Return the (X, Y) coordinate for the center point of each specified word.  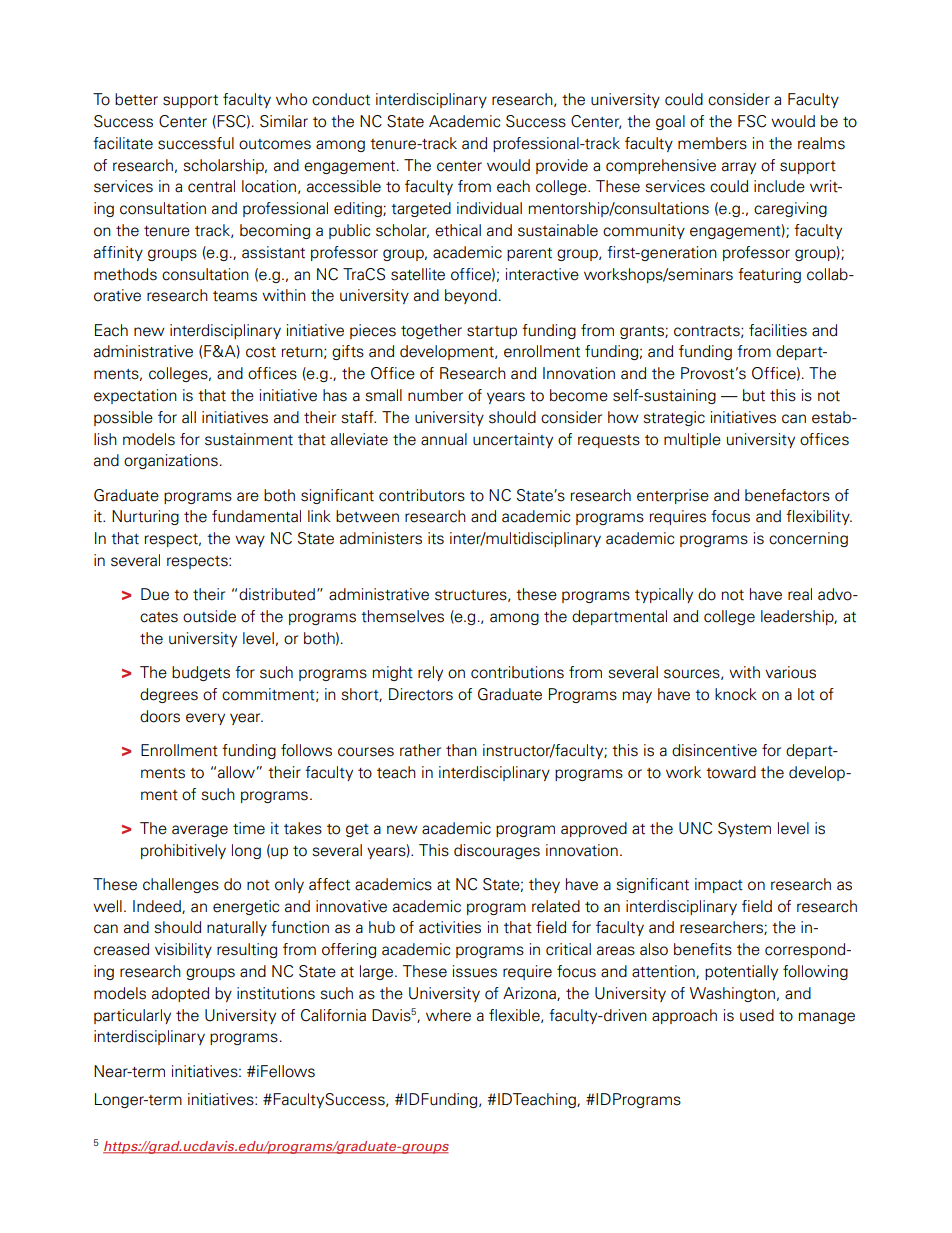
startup (492, 332)
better (136, 99)
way (250, 541)
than (461, 750)
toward (731, 772)
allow (236, 772)
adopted (180, 994)
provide (562, 166)
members (712, 143)
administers (381, 538)
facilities (778, 330)
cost (261, 352)
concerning (808, 539)
